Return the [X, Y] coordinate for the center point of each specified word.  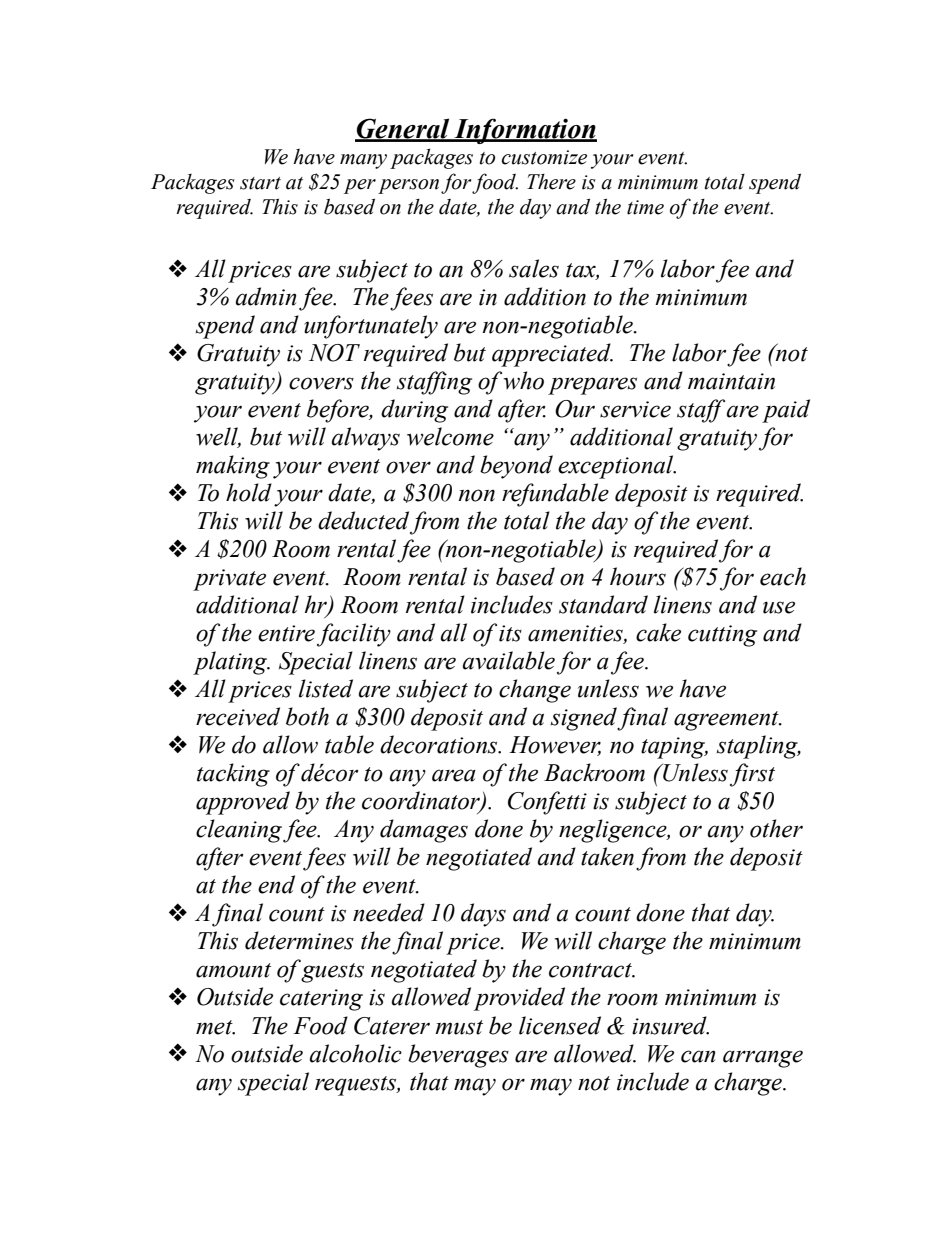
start [260, 183]
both [307, 716]
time [645, 207]
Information [524, 131]
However [555, 746]
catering [321, 1000]
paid [786, 411]
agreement [727, 721]
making [233, 467]
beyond [516, 467]
